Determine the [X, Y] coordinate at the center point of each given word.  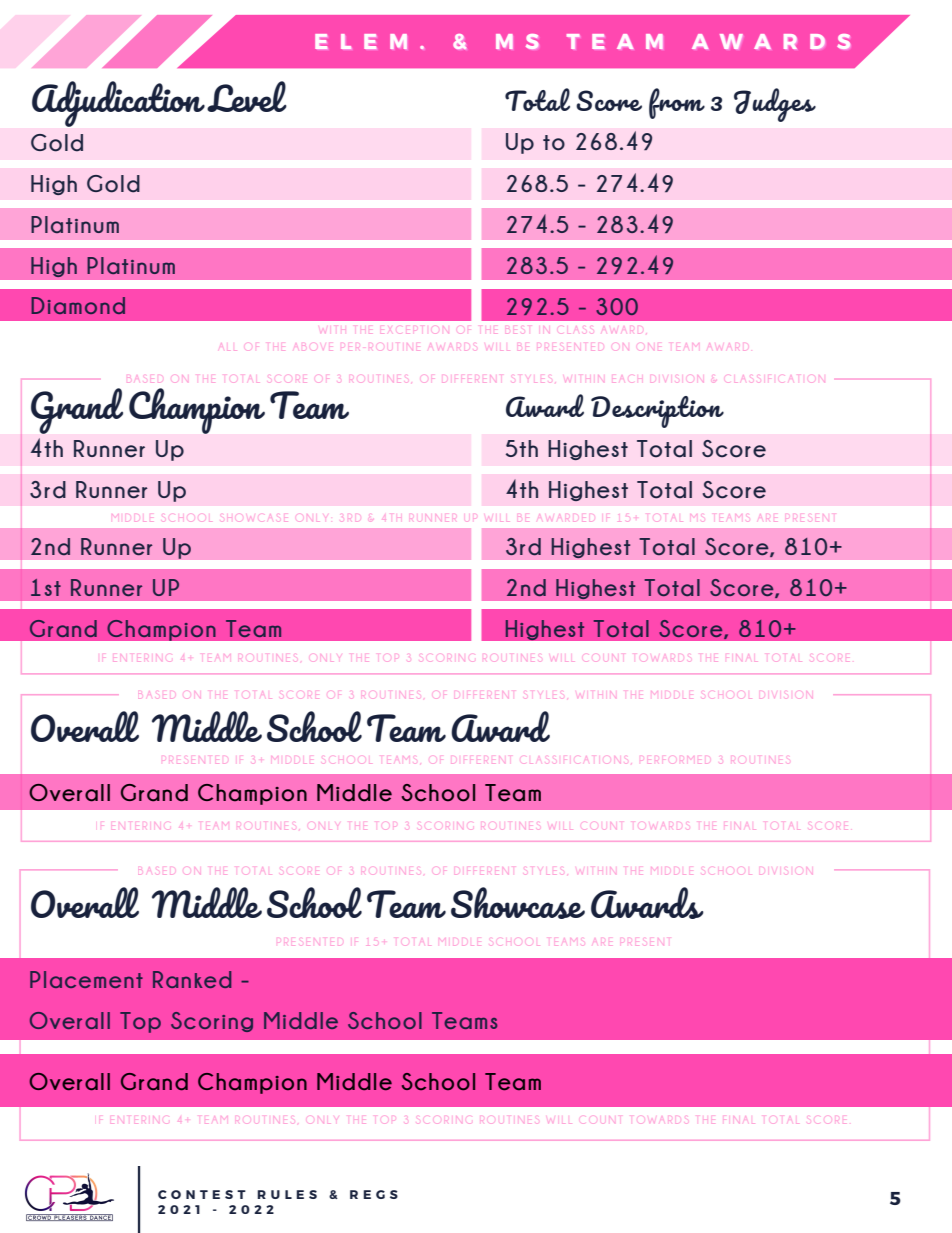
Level [247, 96]
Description [657, 412]
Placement [86, 979]
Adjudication [118, 104]
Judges [775, 105]
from [677, 103]
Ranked [192, 979]
